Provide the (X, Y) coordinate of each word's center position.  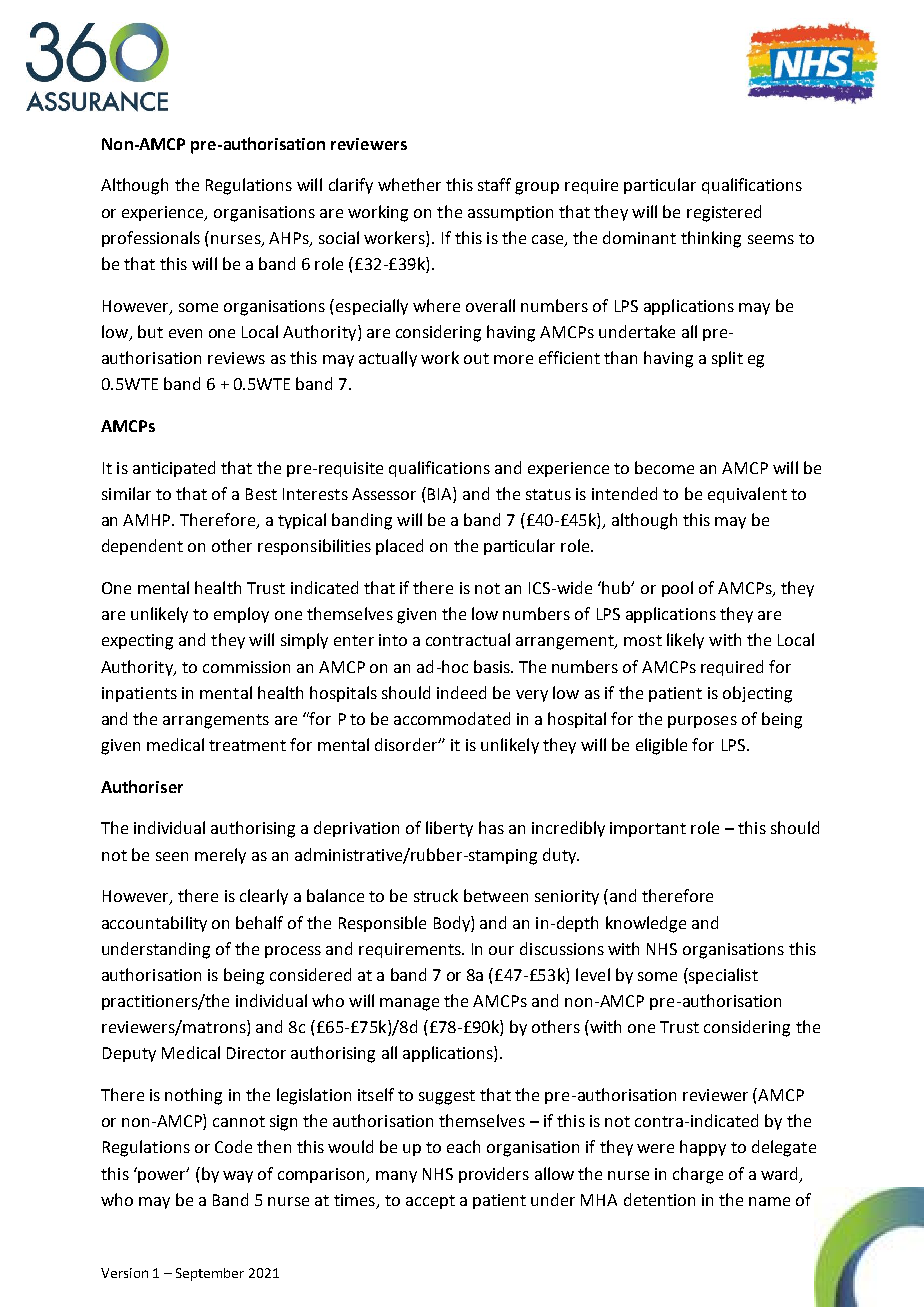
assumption (510, 213)
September (210, 1274)
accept (430, 1202)
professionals (151, 239)
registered (724, 213)
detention (659, 1199)
